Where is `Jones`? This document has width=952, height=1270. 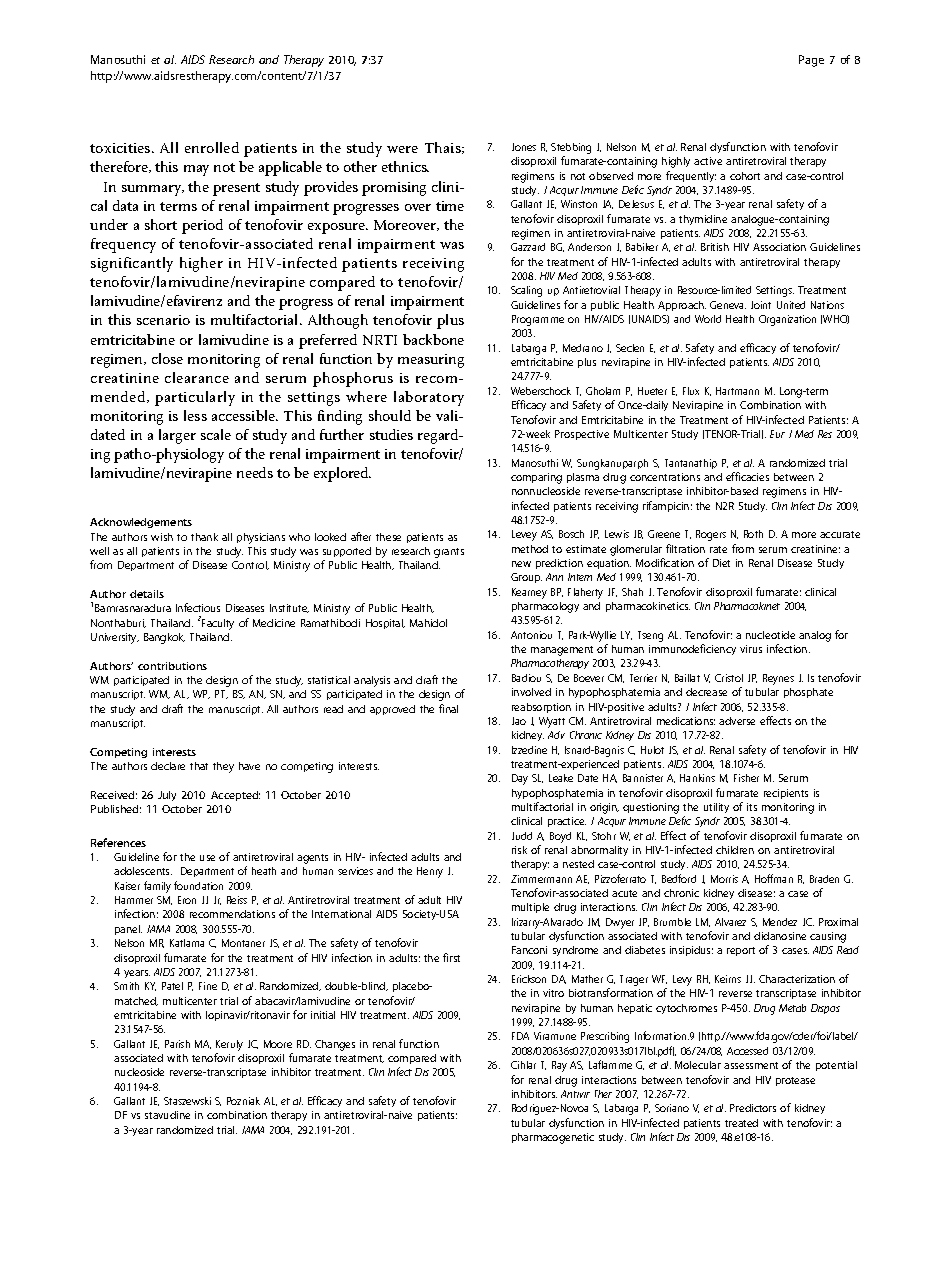 Jones is located at coordinates (524, 147).
